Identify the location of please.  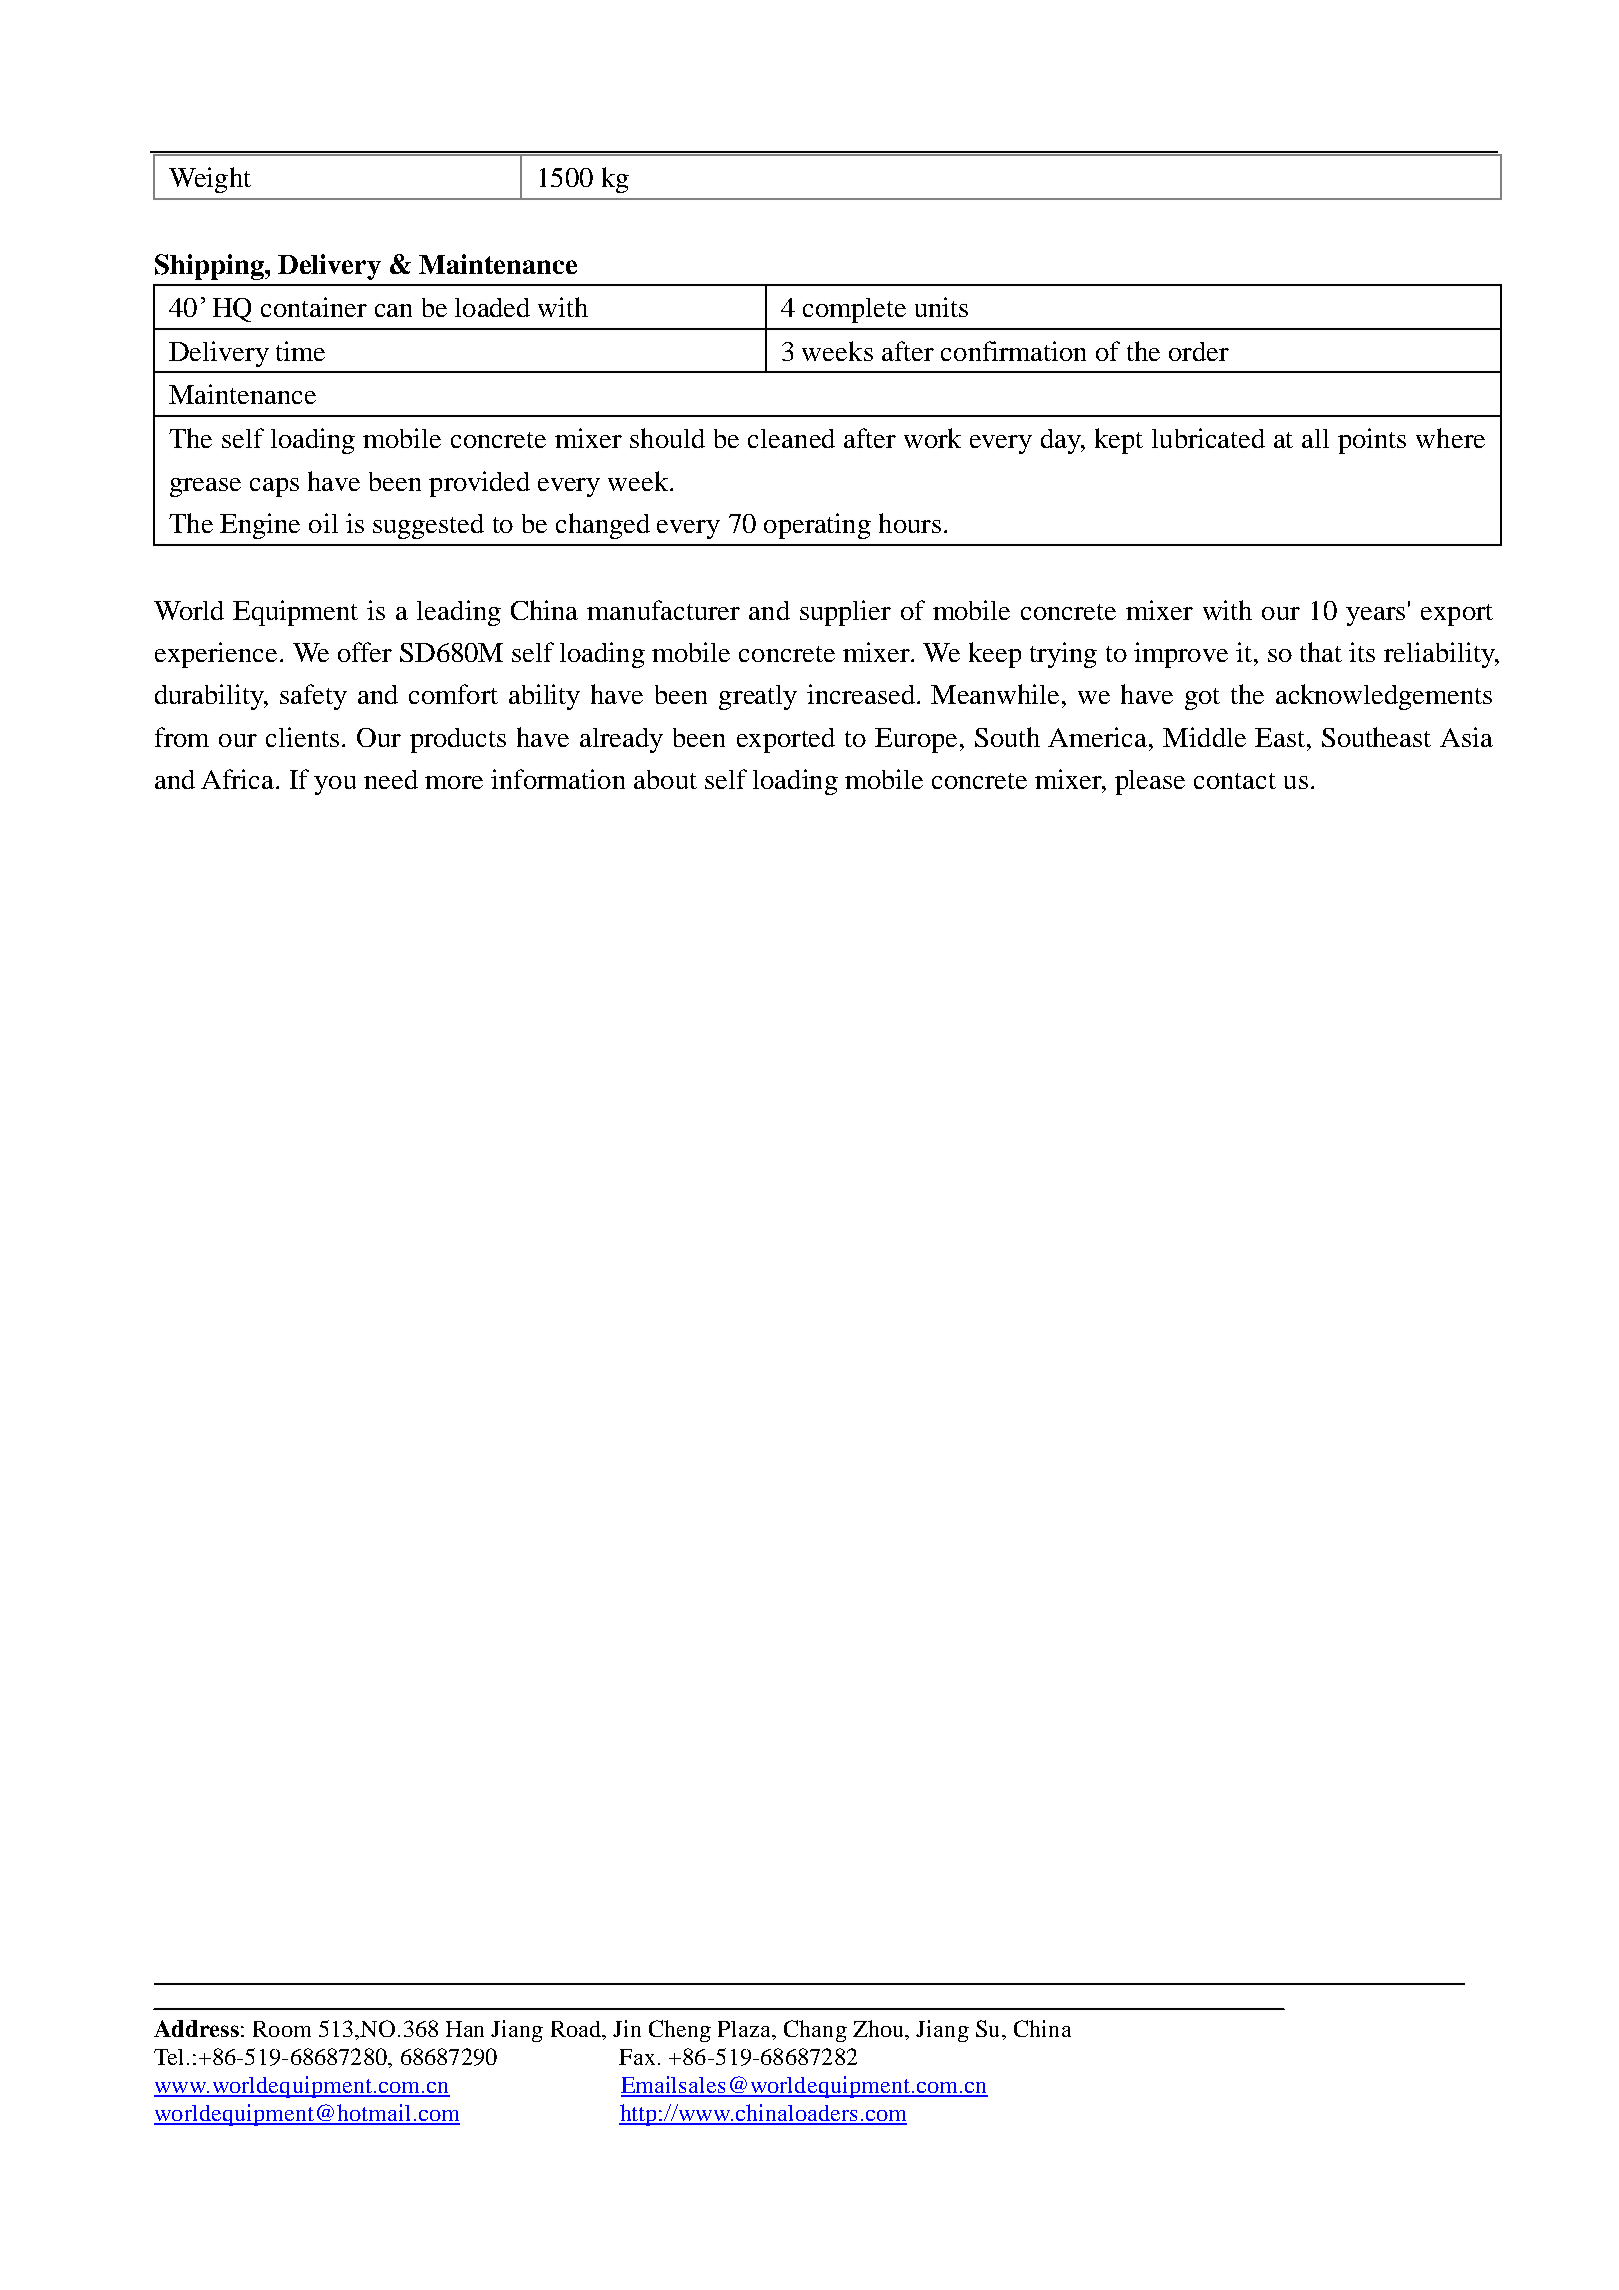
(1150, 782).
